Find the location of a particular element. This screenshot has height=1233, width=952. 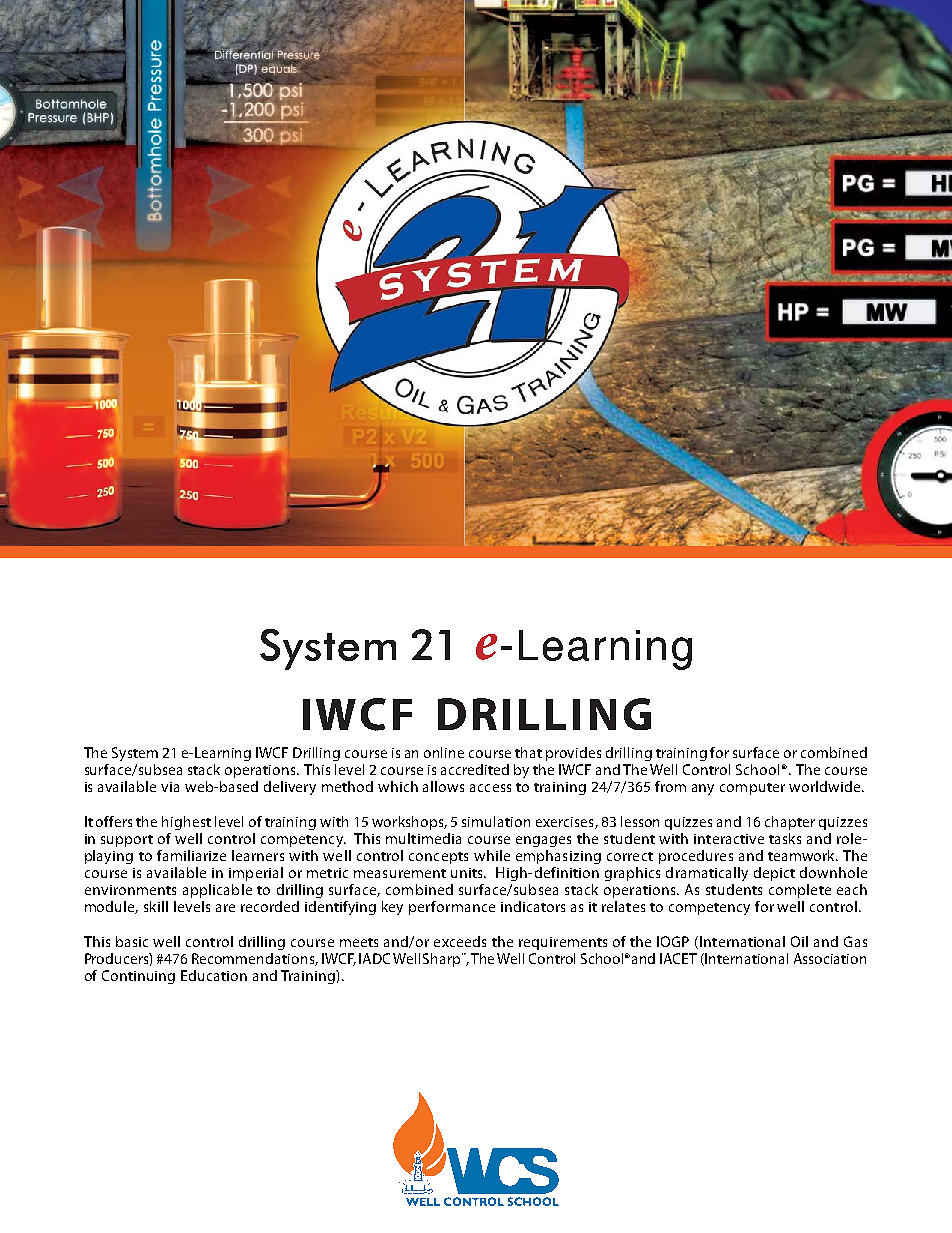

chapter is located at coordinates (790, 823).
